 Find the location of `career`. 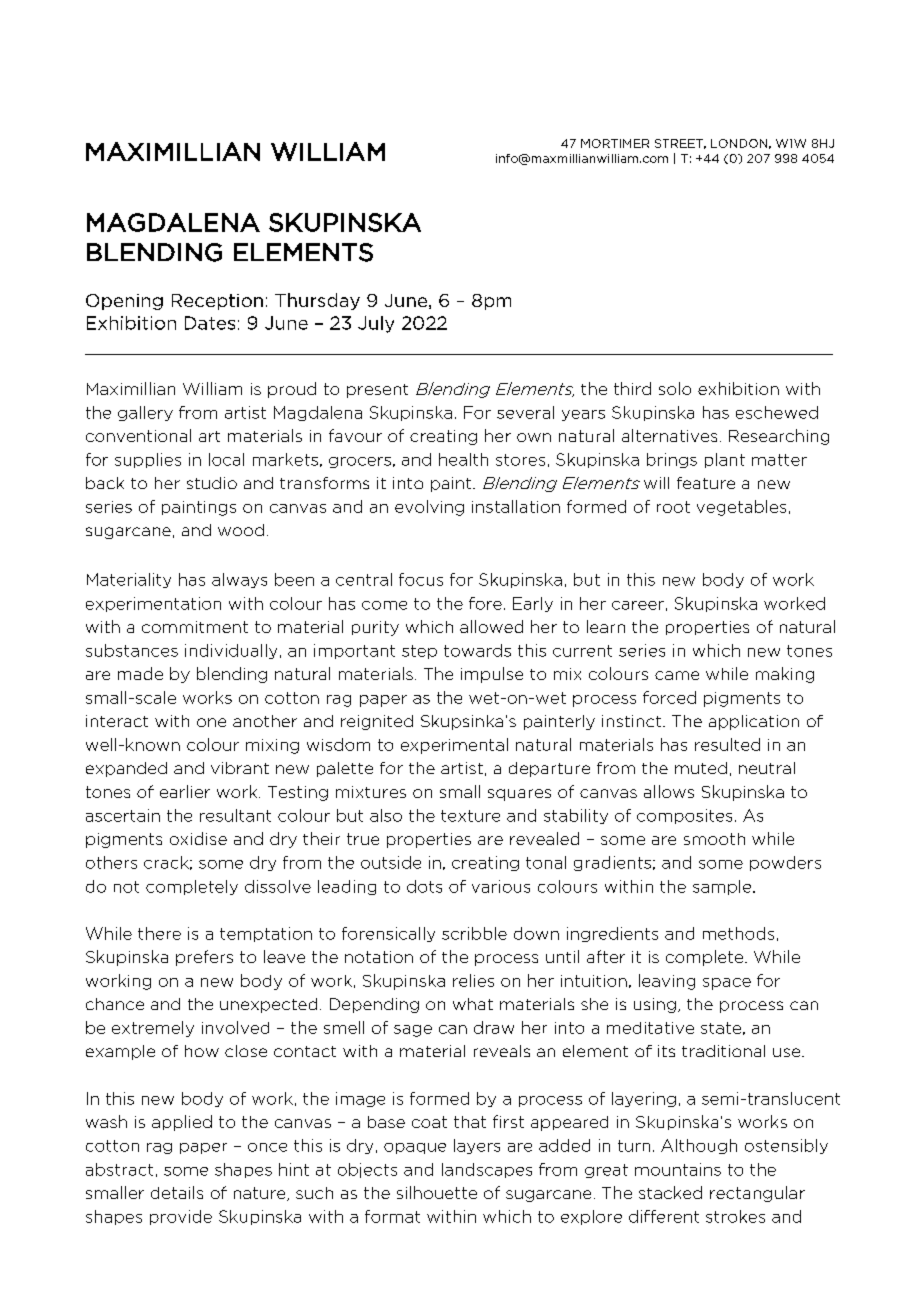

career is located at coordinates (638, 605).
